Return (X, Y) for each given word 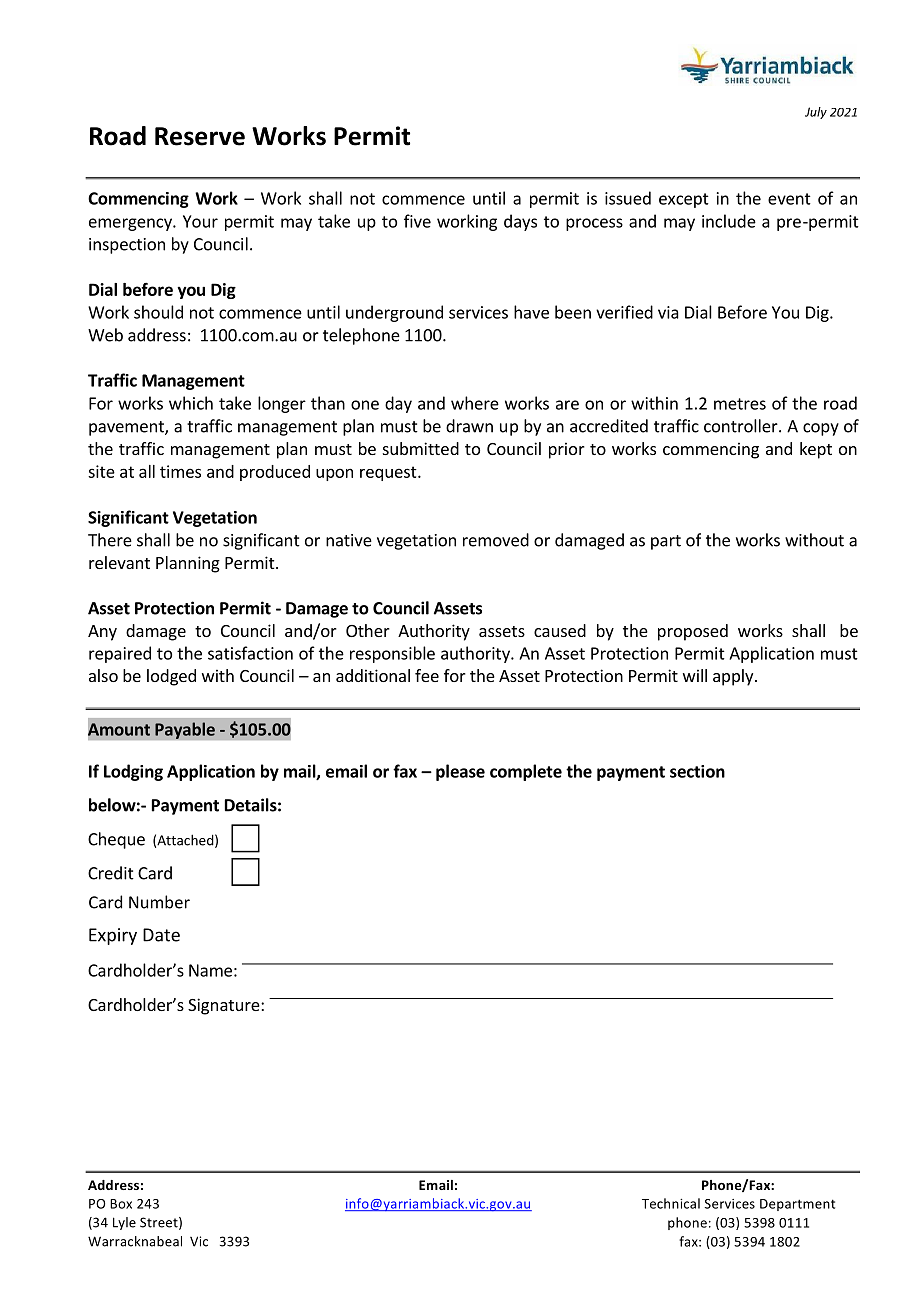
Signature (225, 1006)
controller (742, 426)
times (180, 471)
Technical (671, 1203)
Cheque (116, 840)
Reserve (200, 136)
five (417, 221)
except (684, 200)
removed (496, 540)
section (697, 771)
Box (121, 1204)
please (460, 772)
